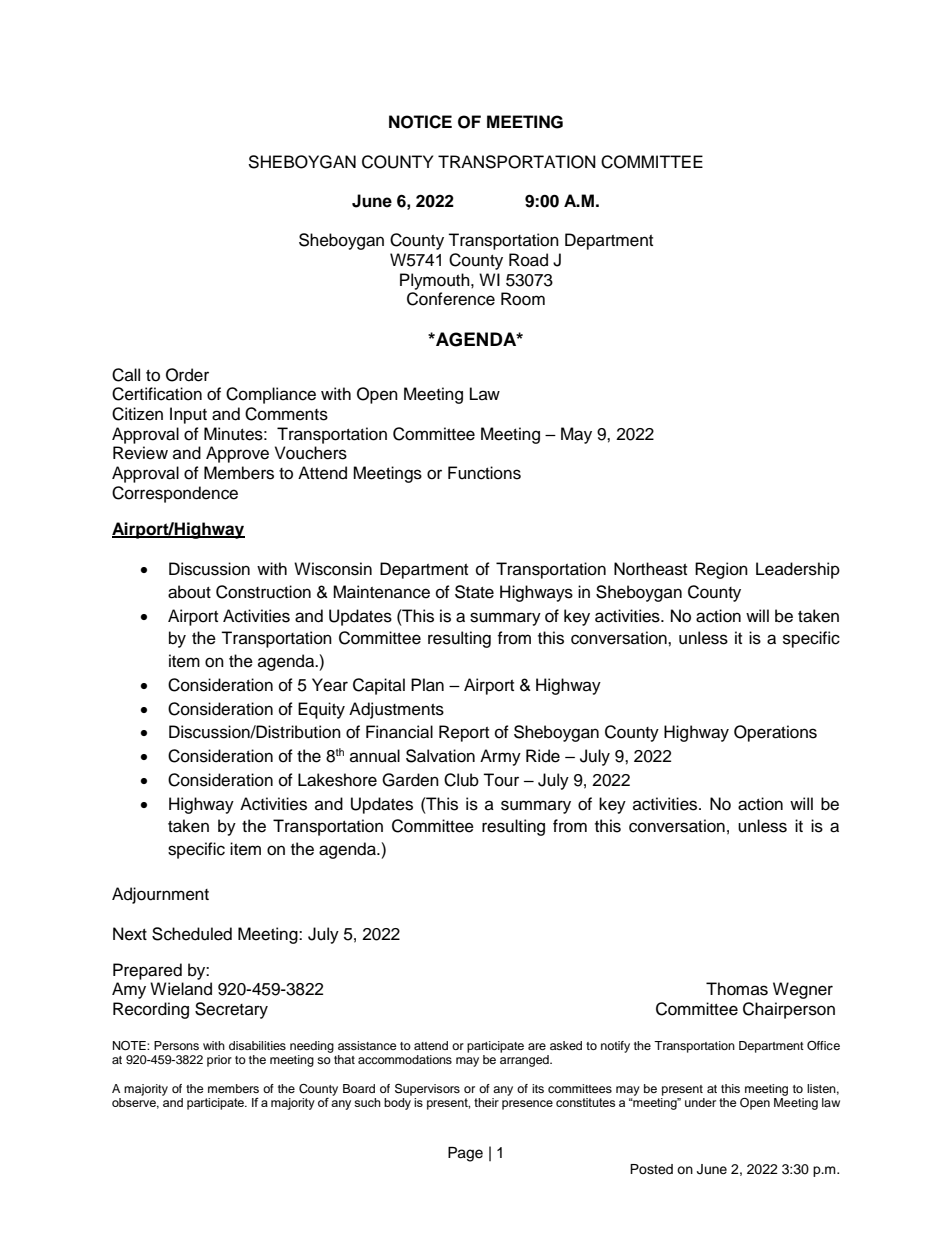  Describe the element at coordinates (528, 260) in the screenshot. I see `Road` at that location.
